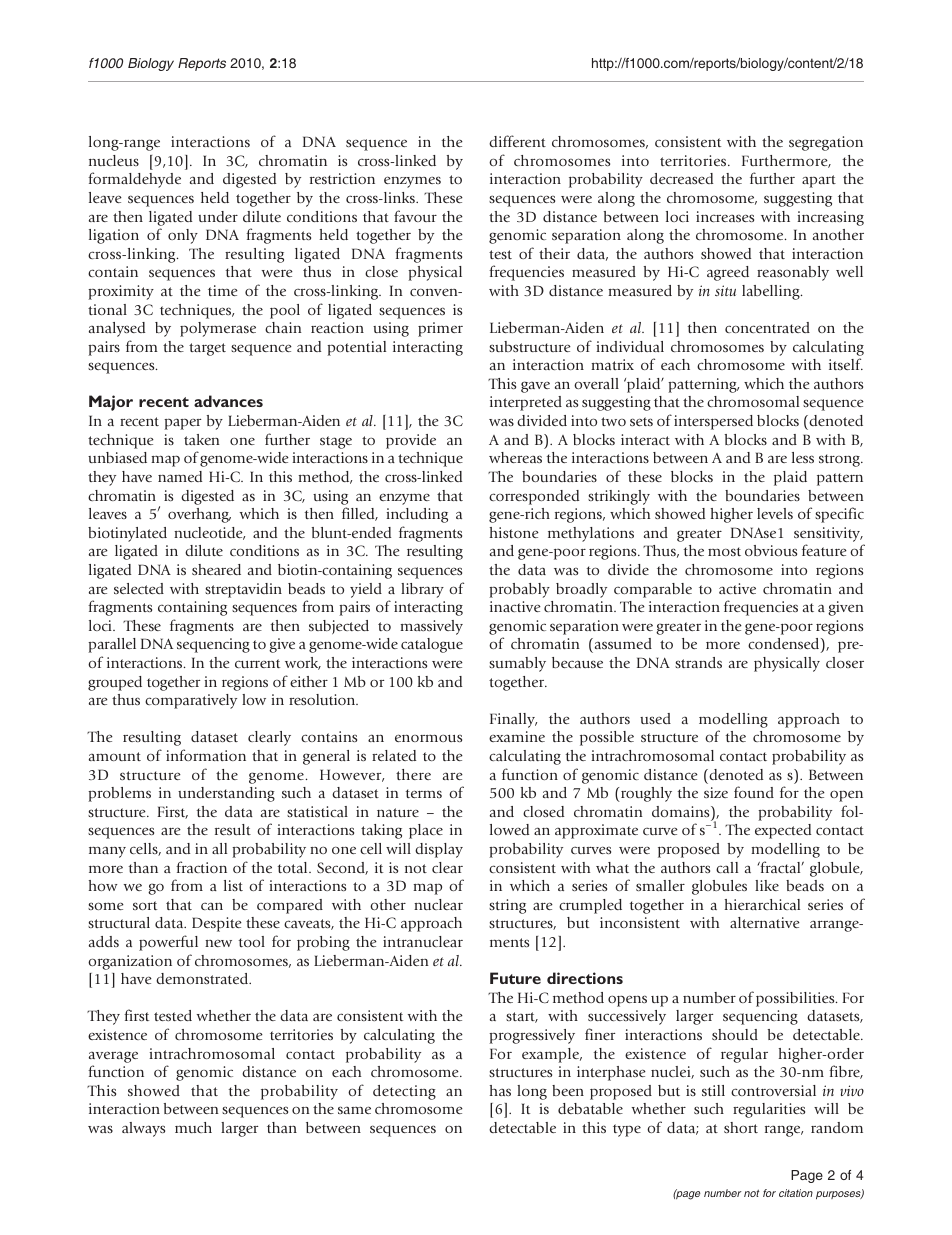  Describe the element at coordinates (819, 181) in the screenshot. I see `apart` at that location.
